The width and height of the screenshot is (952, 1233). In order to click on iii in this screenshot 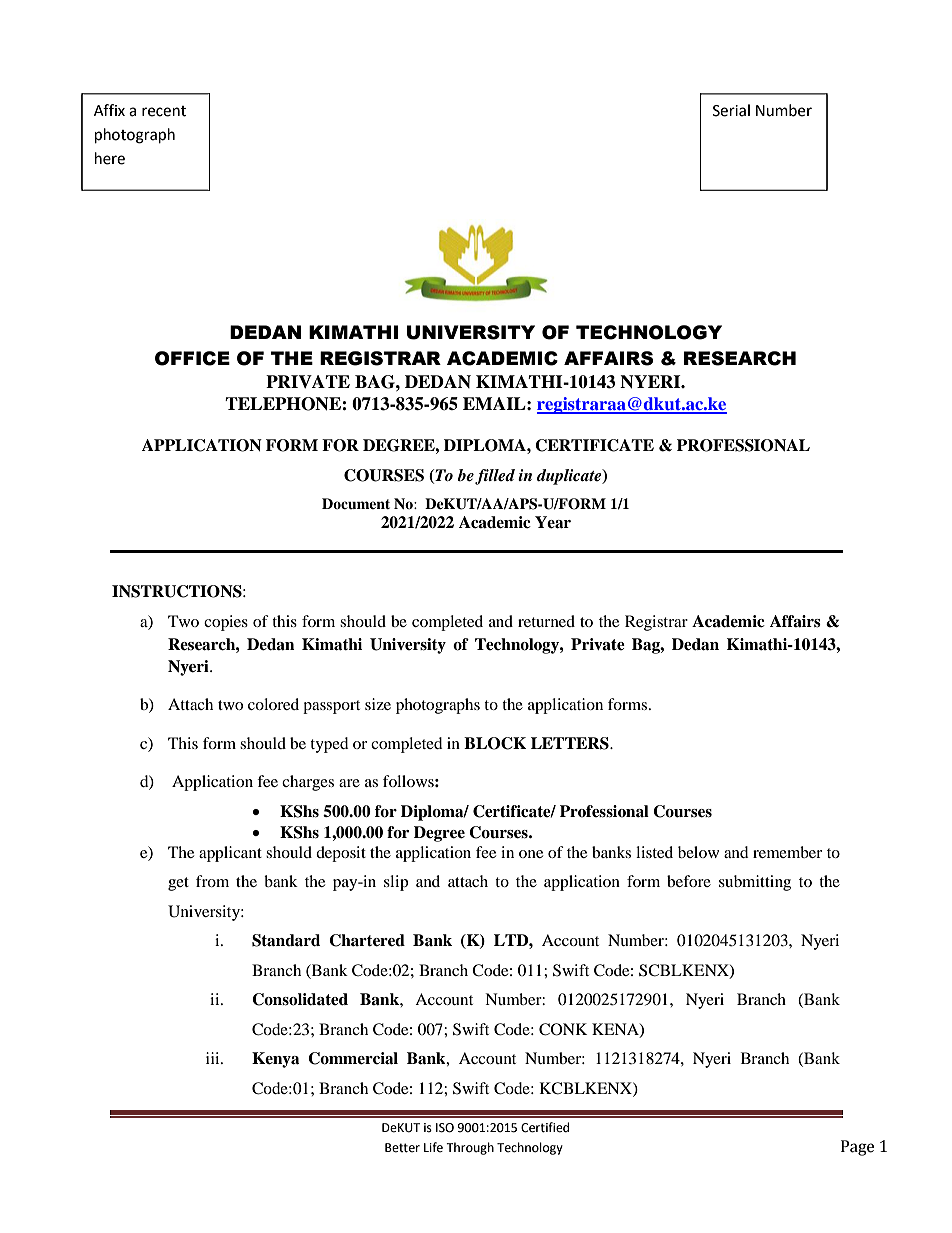, I will do `click(214, 1058)`.
